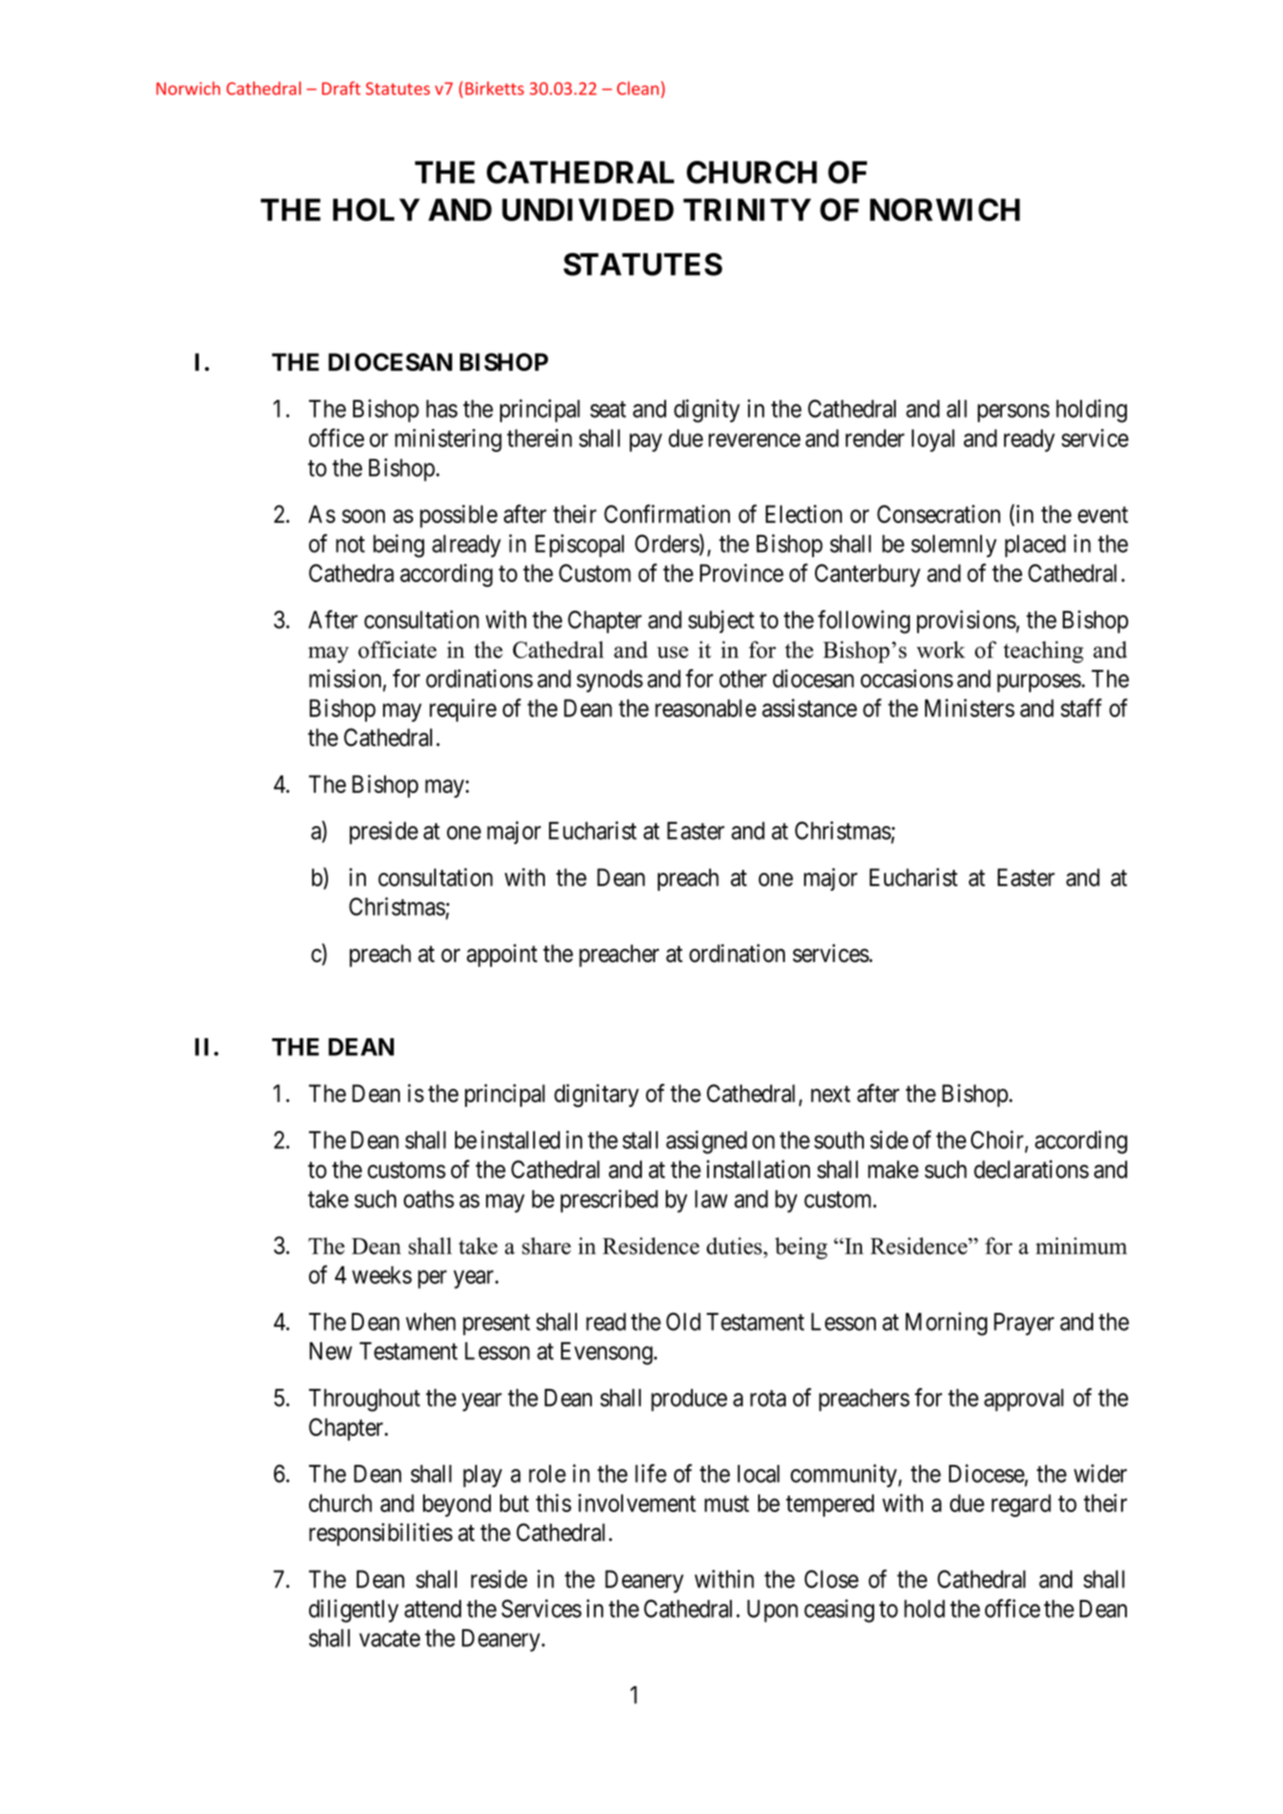 Image resolution: width=1283 pixels, height=1814 pixels. Describe the element at coordinates (1014, 413) in the screenshot. I see `persons` at that location.
